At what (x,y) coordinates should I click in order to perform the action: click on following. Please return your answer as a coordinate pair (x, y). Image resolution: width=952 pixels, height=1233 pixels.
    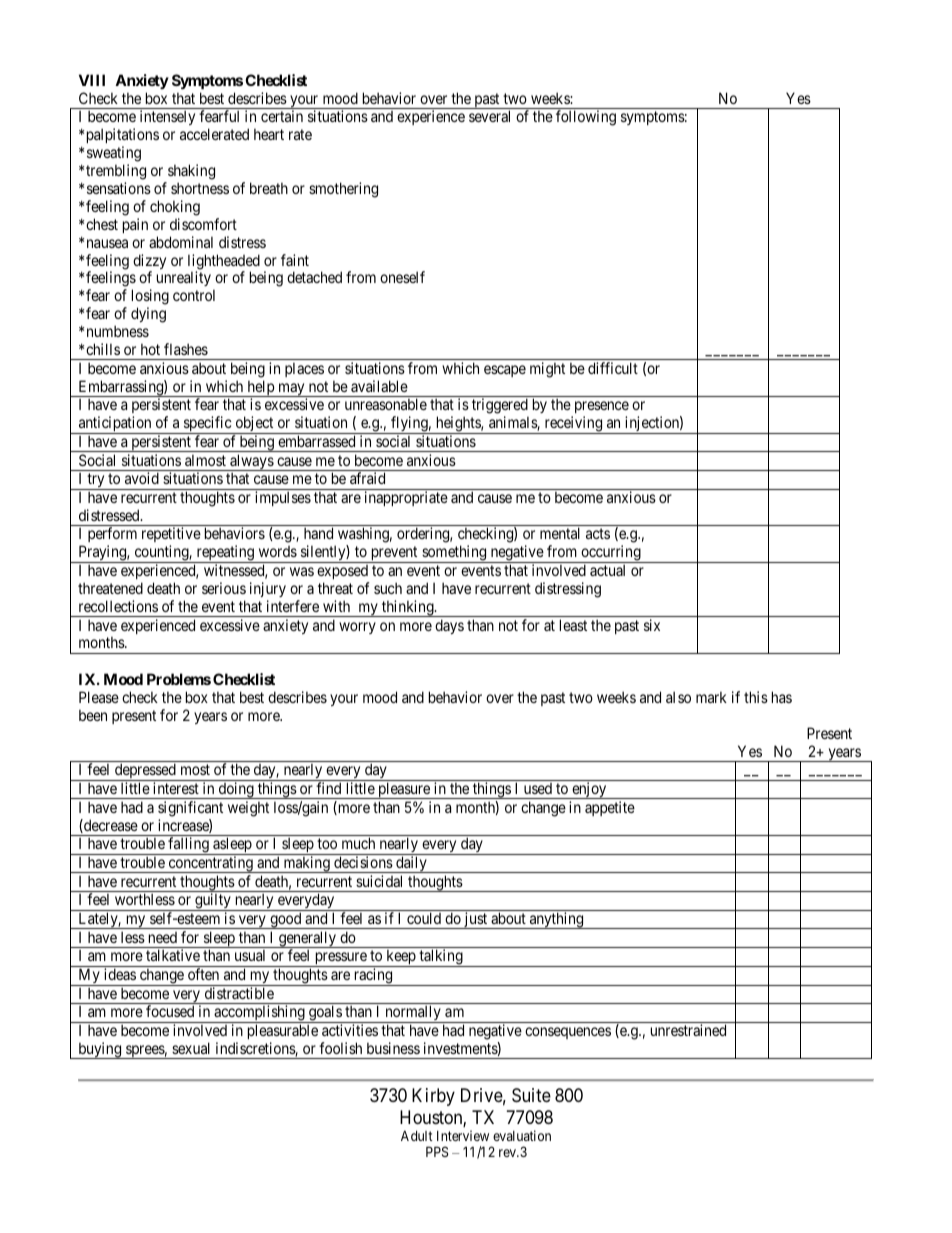
    Looking at the image, I should click on (586, 118).
